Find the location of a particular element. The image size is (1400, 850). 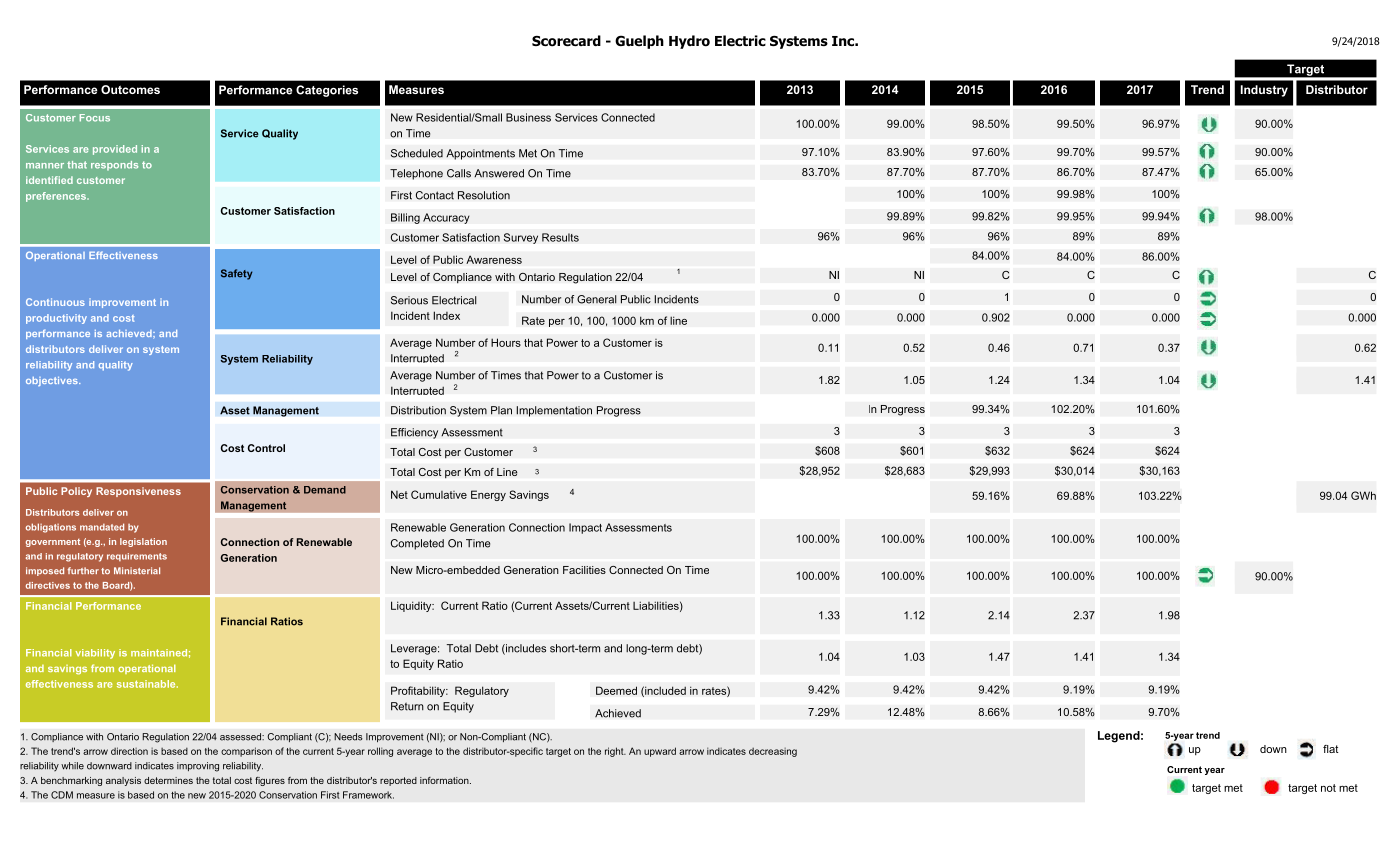

improving is located at coordinates (198, 767).
